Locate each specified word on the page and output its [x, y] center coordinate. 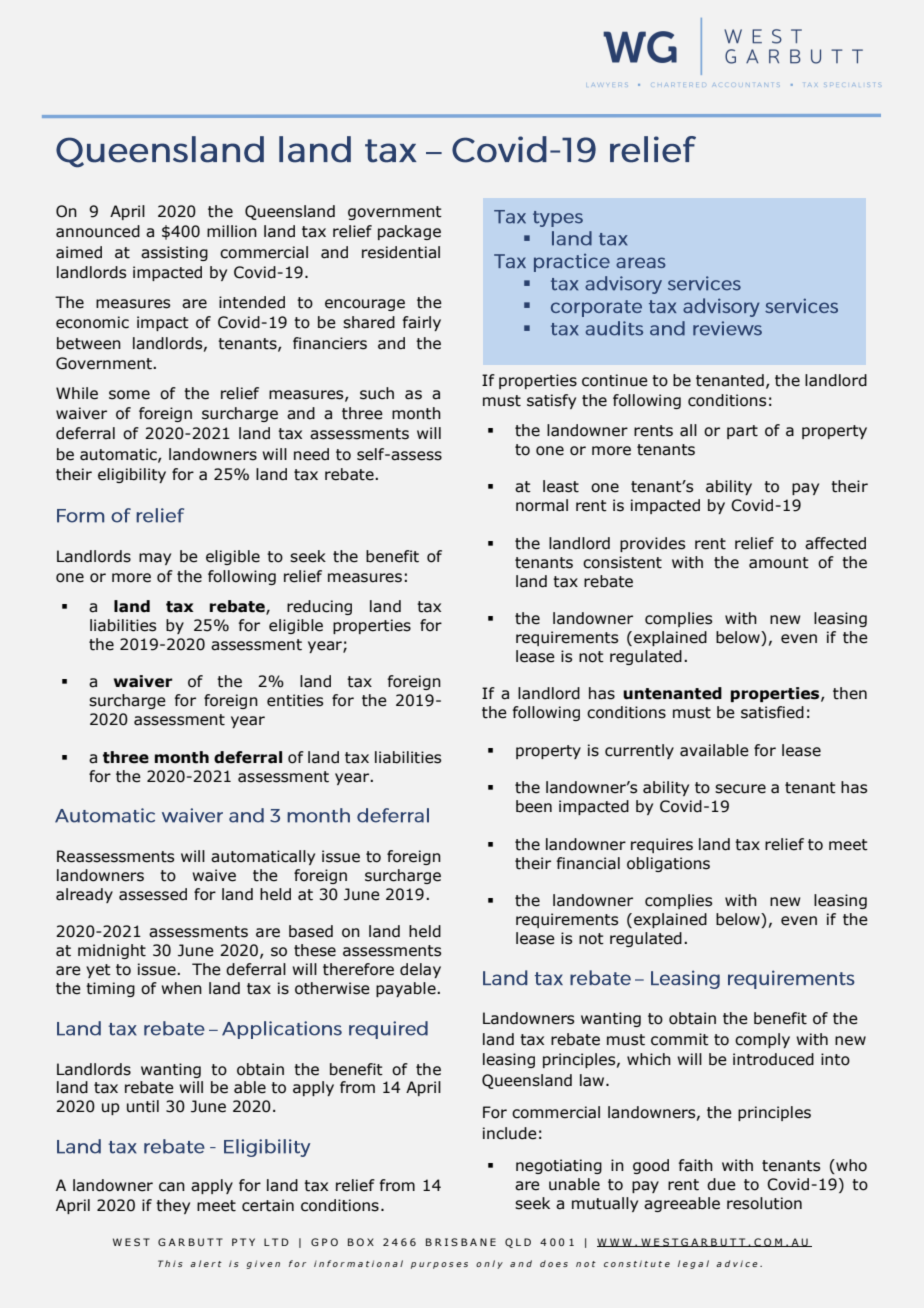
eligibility [132, 475]
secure [740, 789]
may [155, 559]
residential [401, 252]
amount [779, 563]
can [172, 1187]
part [742, 432]
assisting [174, 253]
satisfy [551, 401]
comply [762, 1040]
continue [615, 380]
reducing [319, 607]
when [181, 988]
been [534, 806]
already [84, 895]
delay [420, 970]
